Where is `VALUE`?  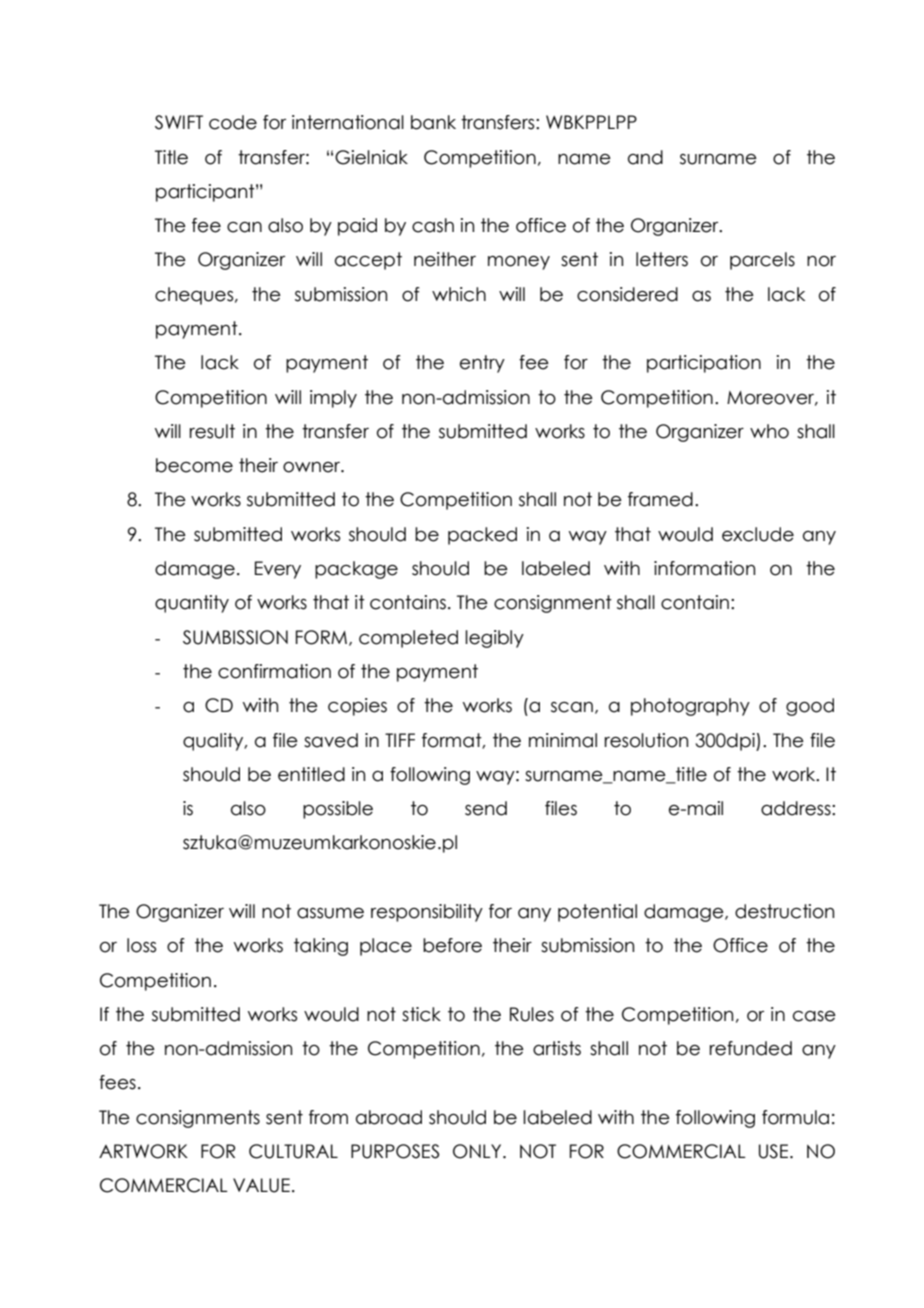 VALUE is located at coordinates (261, 1185).
